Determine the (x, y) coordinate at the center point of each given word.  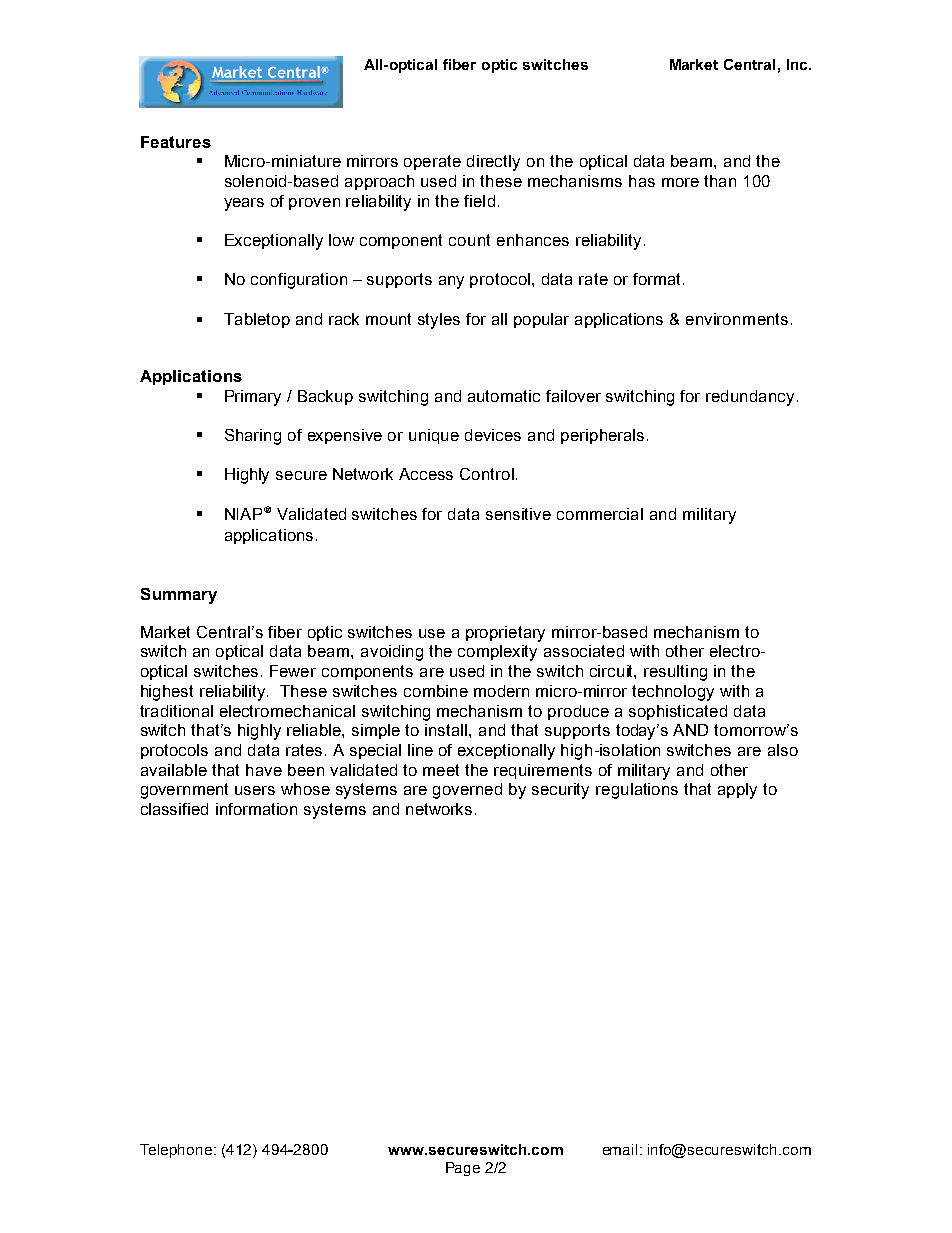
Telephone (177, 1151)
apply (737, 791)
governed (467, 791)
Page (463, 1169)
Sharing (253, 437)
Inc (798, 64)
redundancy (752, 398)
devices (493, 435)
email (620, 1149)
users (255, 790)
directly (493, 163)
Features (176, 142)
